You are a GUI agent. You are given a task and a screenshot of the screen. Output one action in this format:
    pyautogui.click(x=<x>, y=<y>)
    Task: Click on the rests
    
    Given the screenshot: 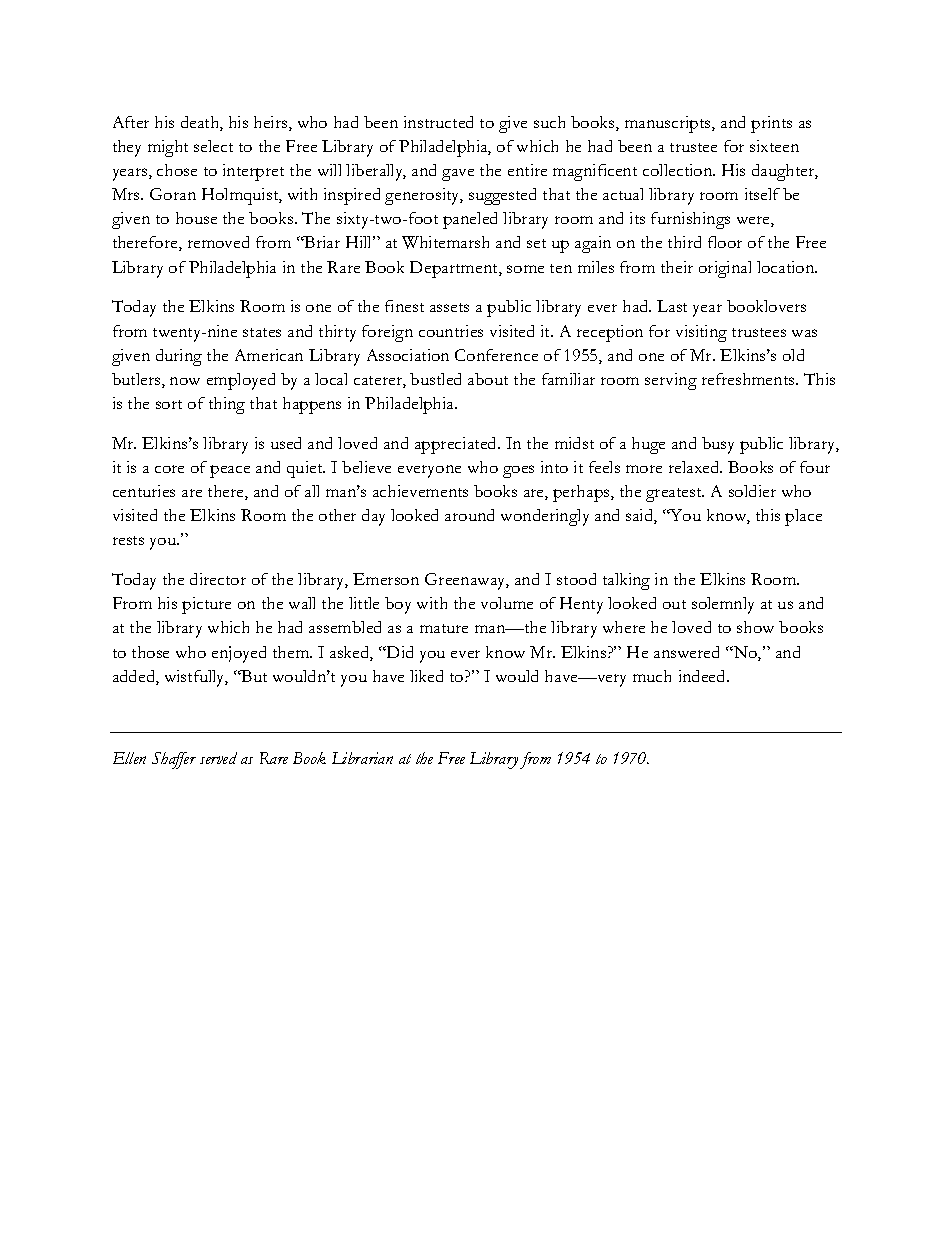 What is the action you would take?
    pyautogui.click(x=128, y=540)
